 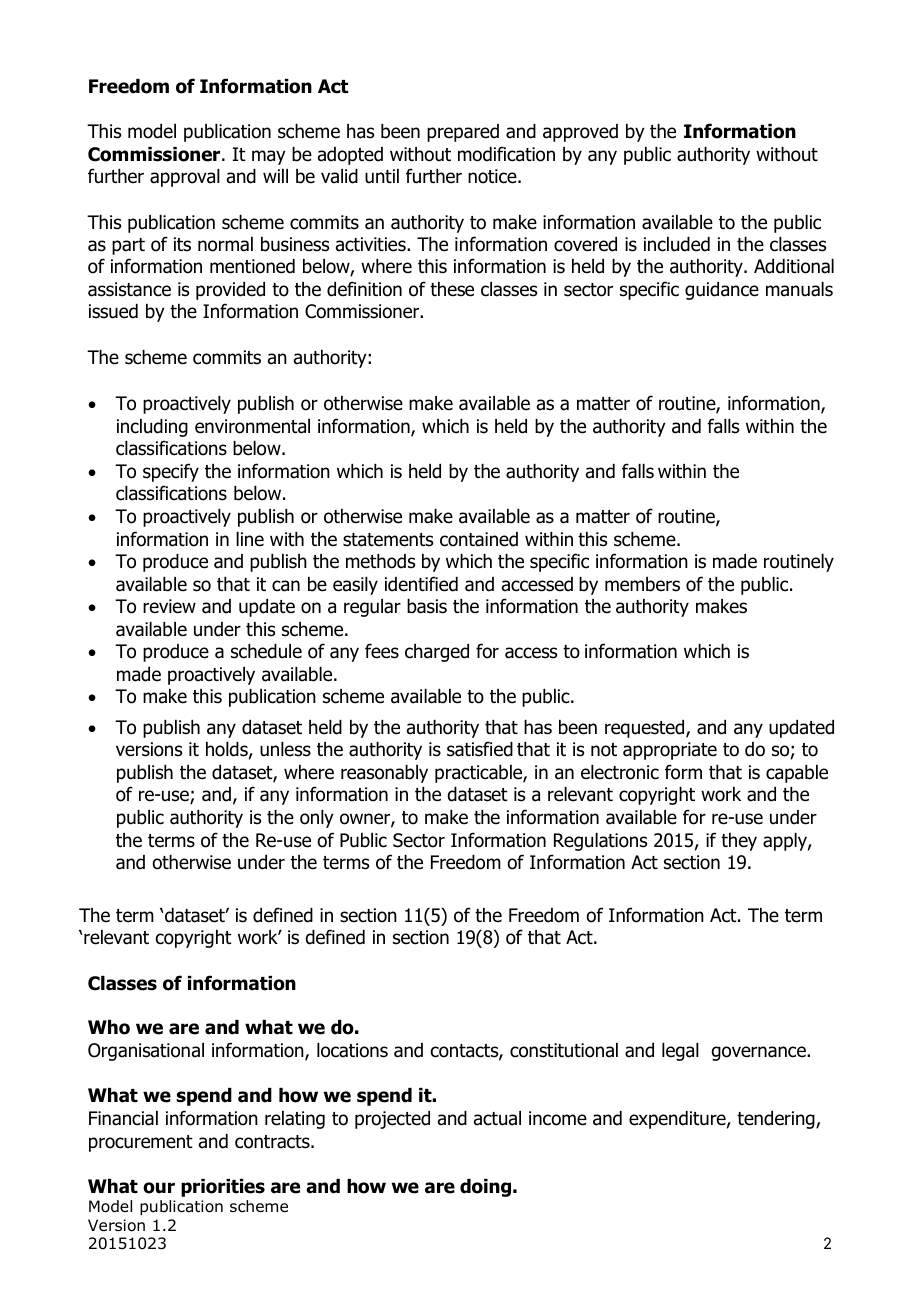 What do you see at coordinates (152, 428) in the screenshot?
I see `including` at bounding box center [152, 428].
